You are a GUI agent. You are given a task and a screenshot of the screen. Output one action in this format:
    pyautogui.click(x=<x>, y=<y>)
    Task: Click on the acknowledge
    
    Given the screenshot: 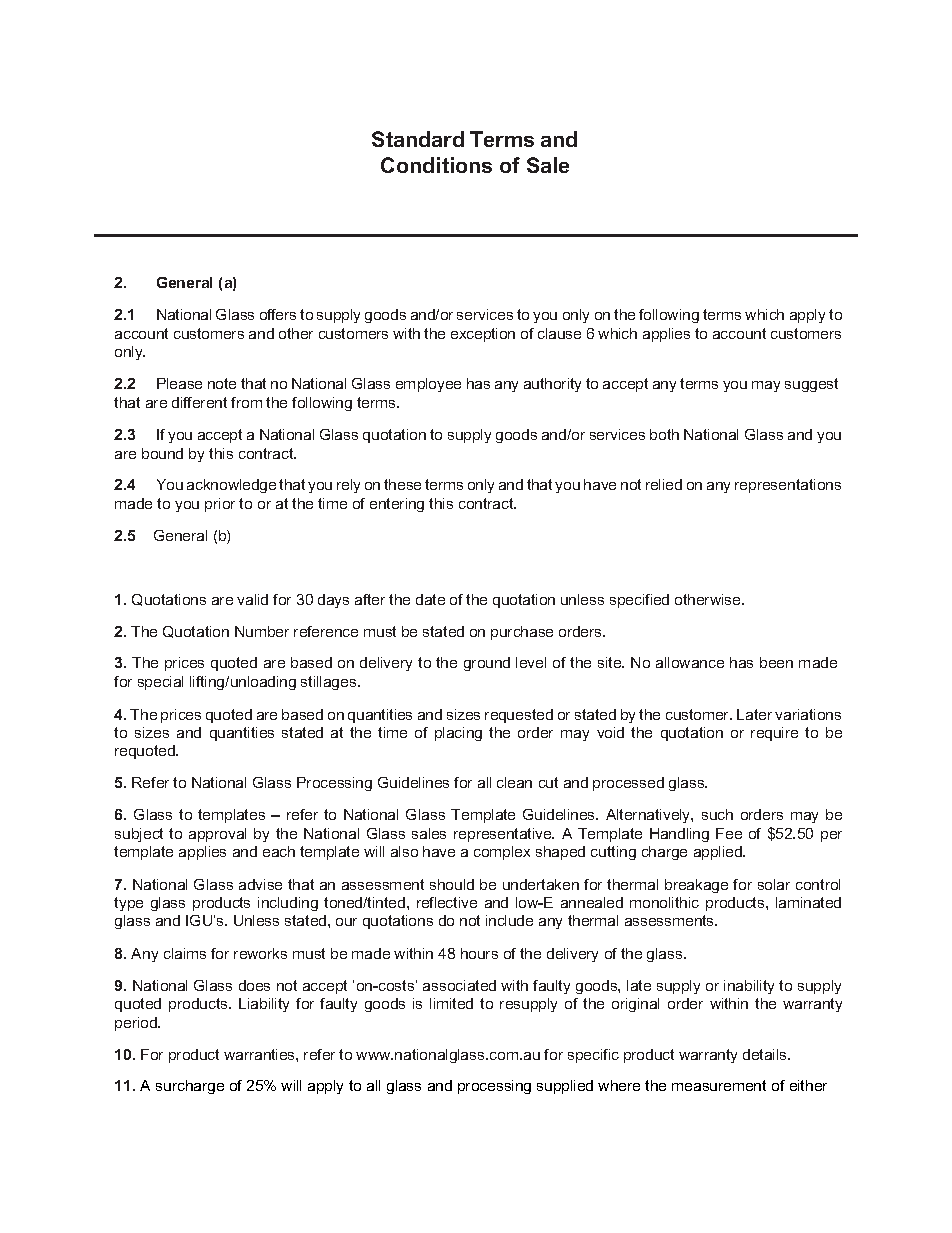 What is the action you would take?
    pyautogui.click(x=231, y=486)
